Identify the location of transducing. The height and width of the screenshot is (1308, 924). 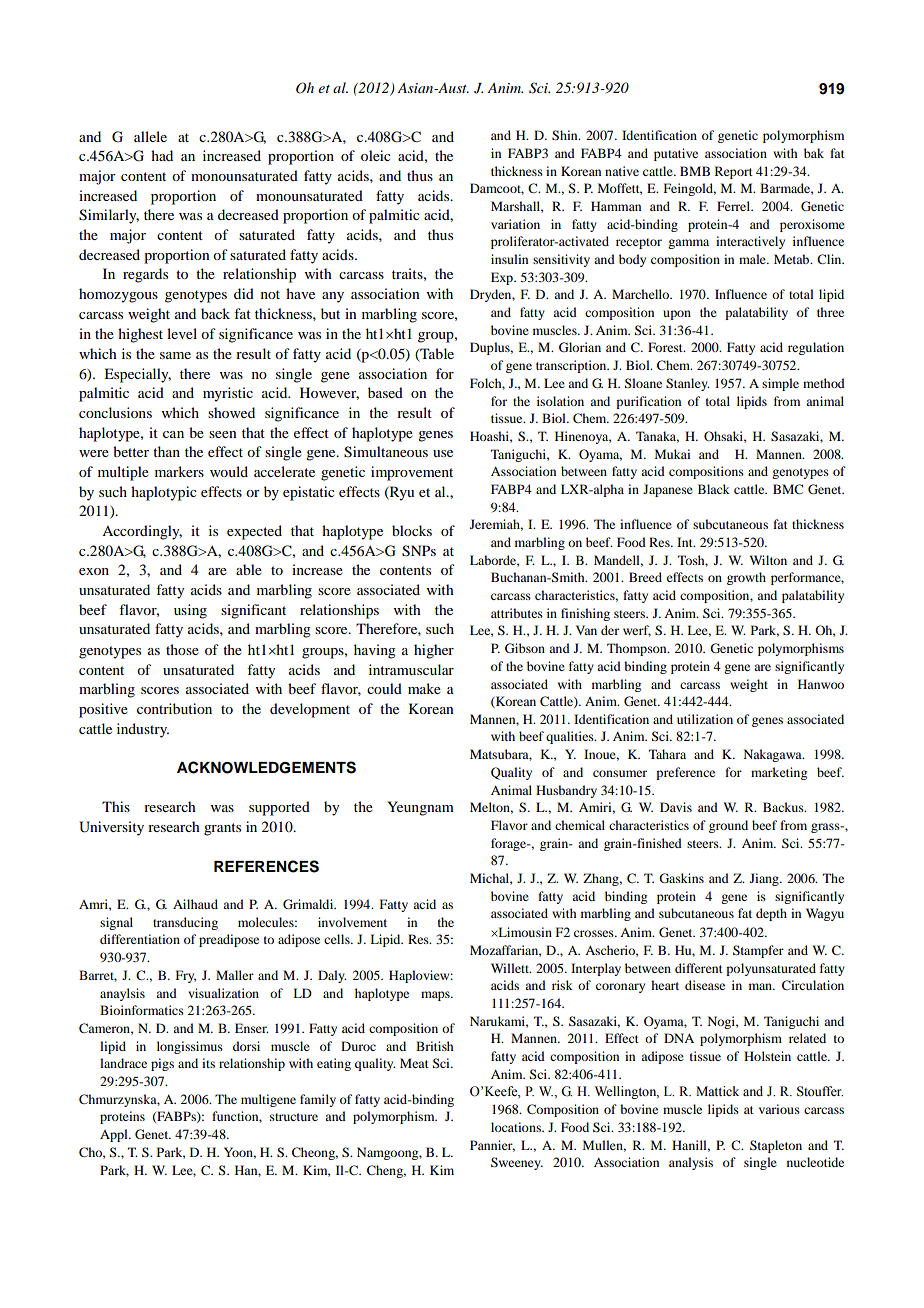
(185, 923).
